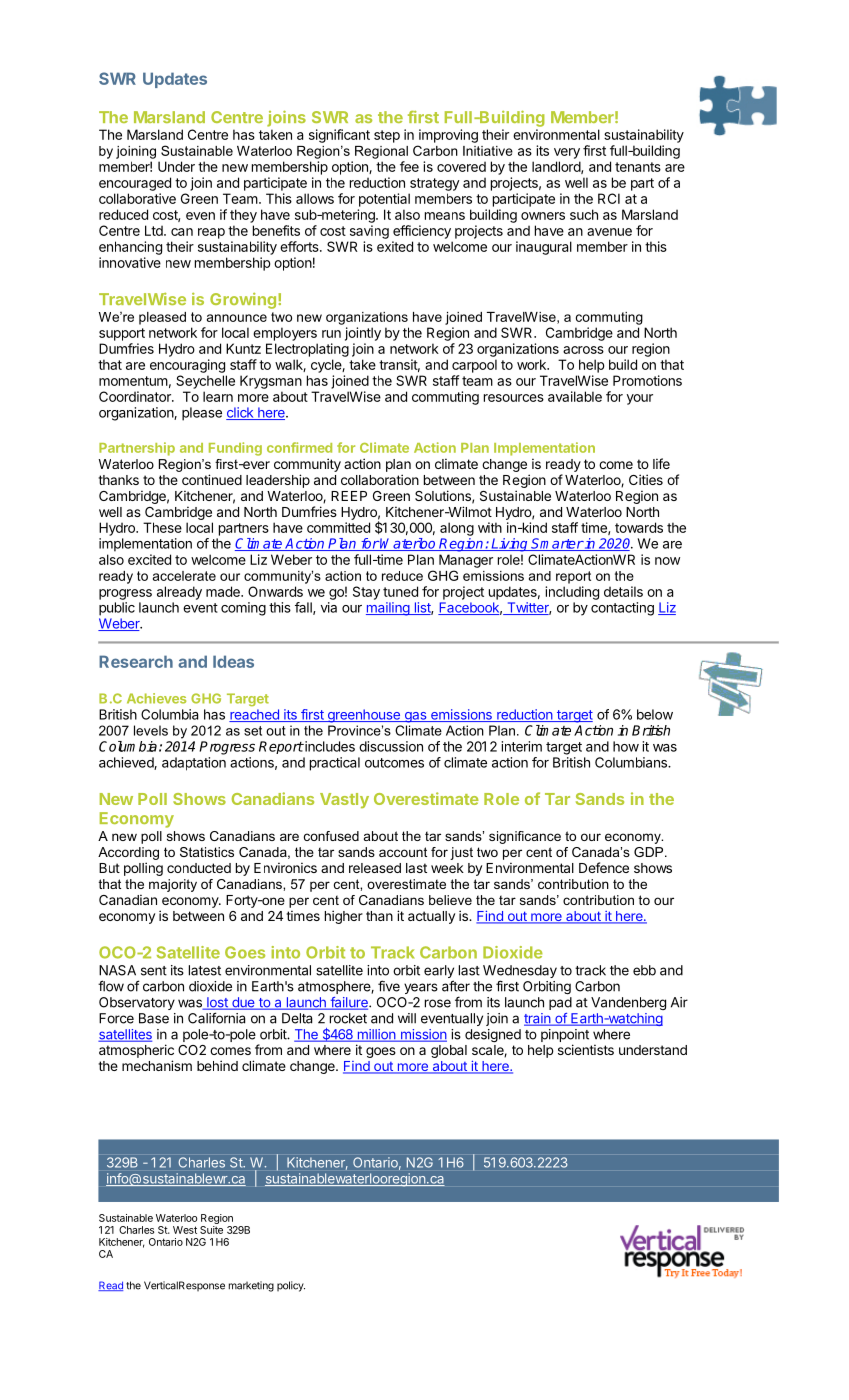 The height and width of the document is (1400, 849). I want to click on Achieves, so click(156, 698).
